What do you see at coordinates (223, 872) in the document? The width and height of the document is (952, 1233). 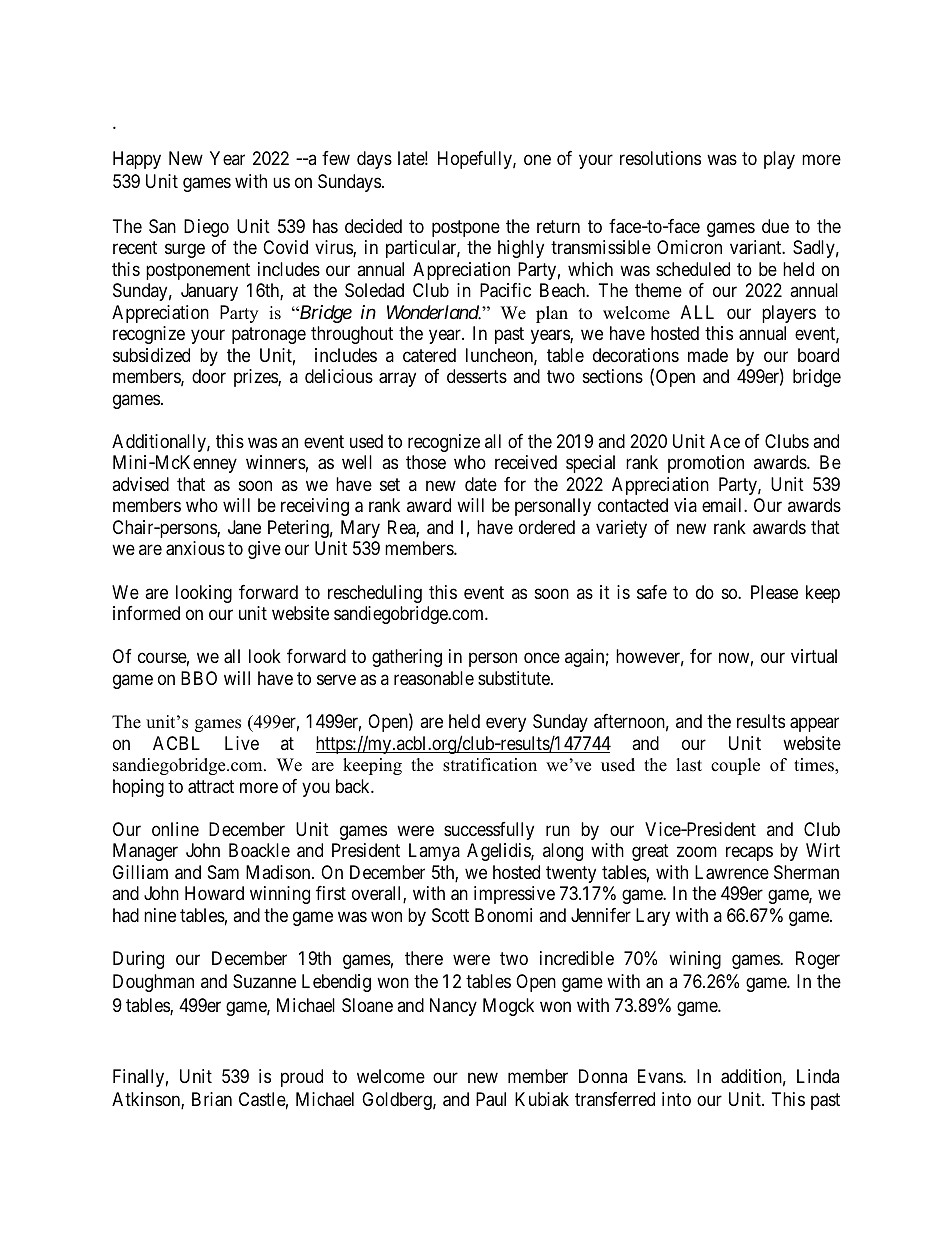 I see `Sam` at bounding box center [223, 872].
